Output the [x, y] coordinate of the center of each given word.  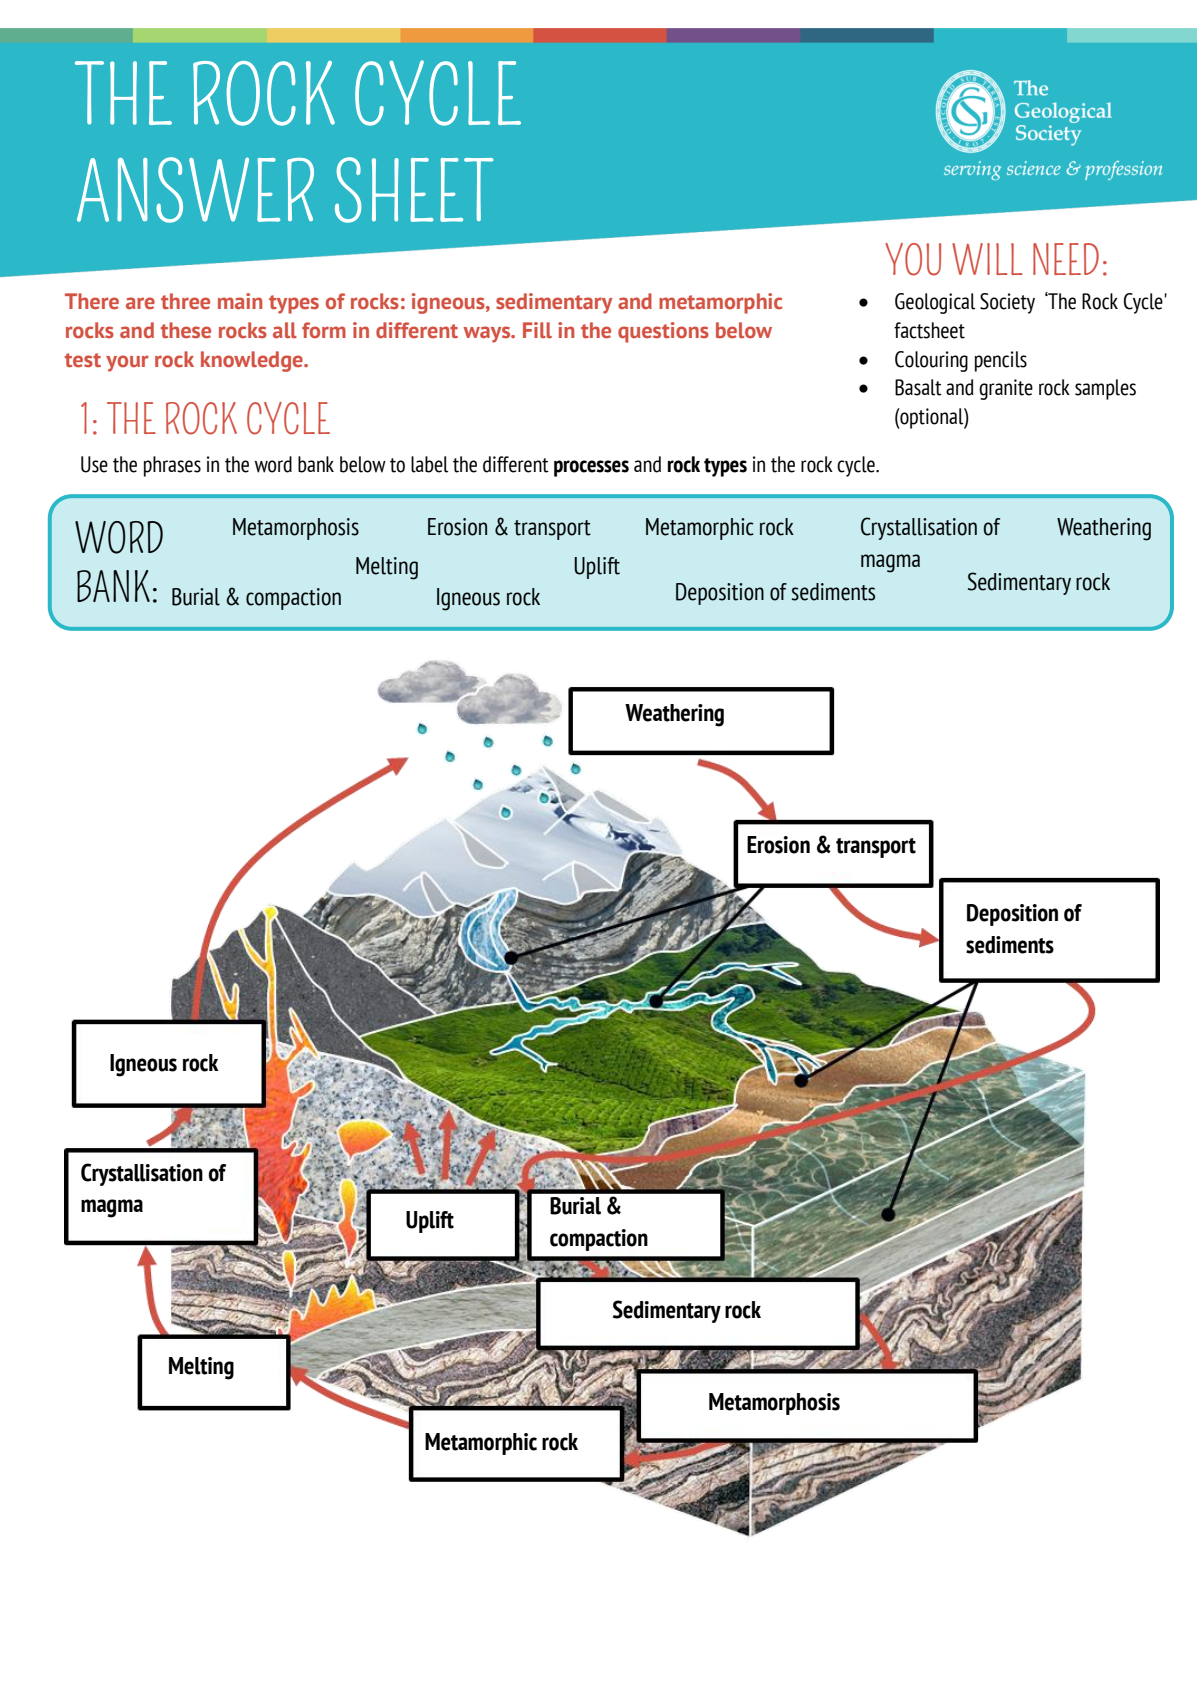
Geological [935, 303]
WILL [987, 259]
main [240, 301]
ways [488, 334]
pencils [1001, 361]
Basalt [918, 387]
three [185, 301]
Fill [537, 330]
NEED [1066, 259]
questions [663, 332]
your [127, 363]
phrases [172, 466]
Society [1007, 303]
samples [1105, 389]
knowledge [253, 361]
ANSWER [195, 190]
